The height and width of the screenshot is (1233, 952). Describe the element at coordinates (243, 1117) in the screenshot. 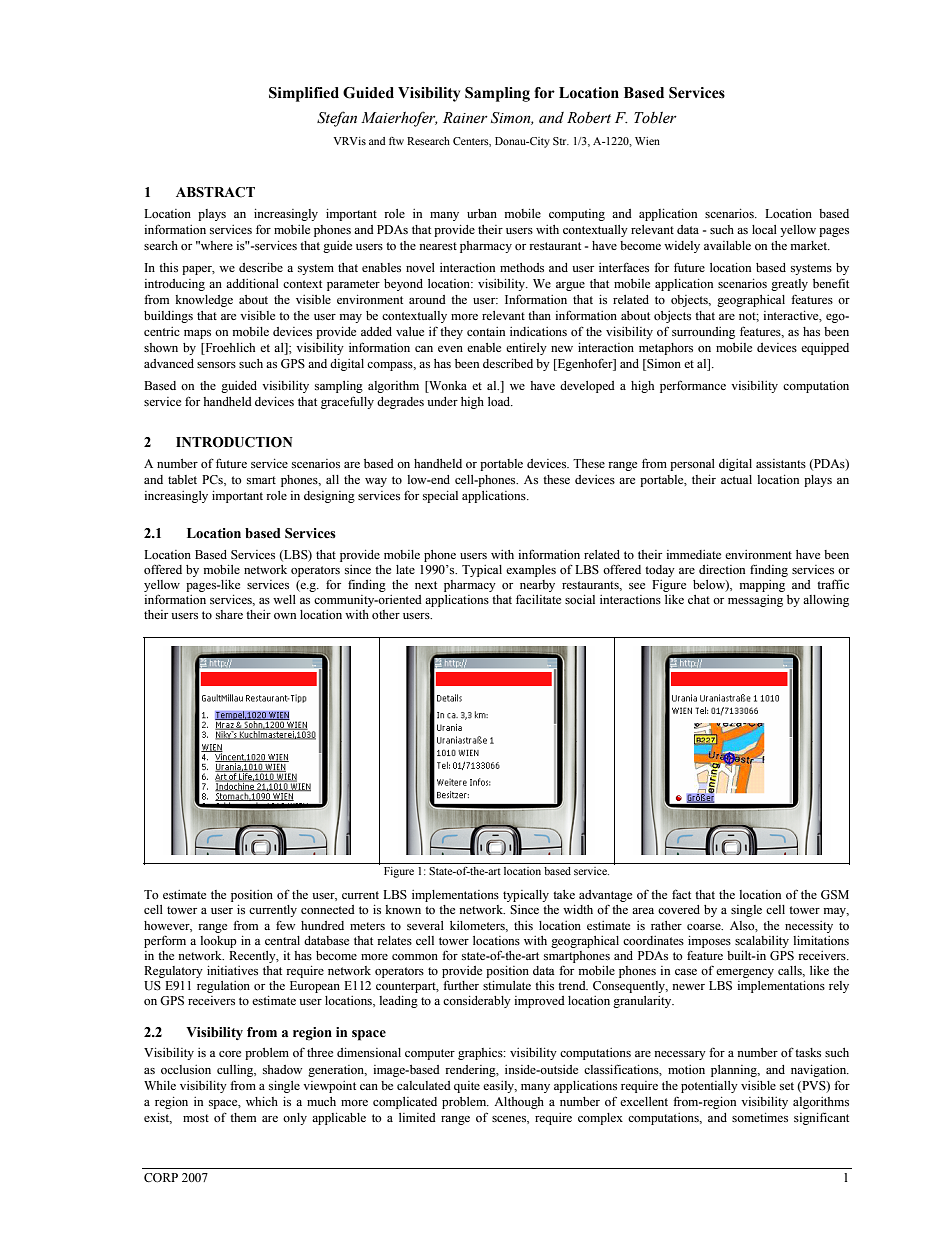

I see `them` at that location.
